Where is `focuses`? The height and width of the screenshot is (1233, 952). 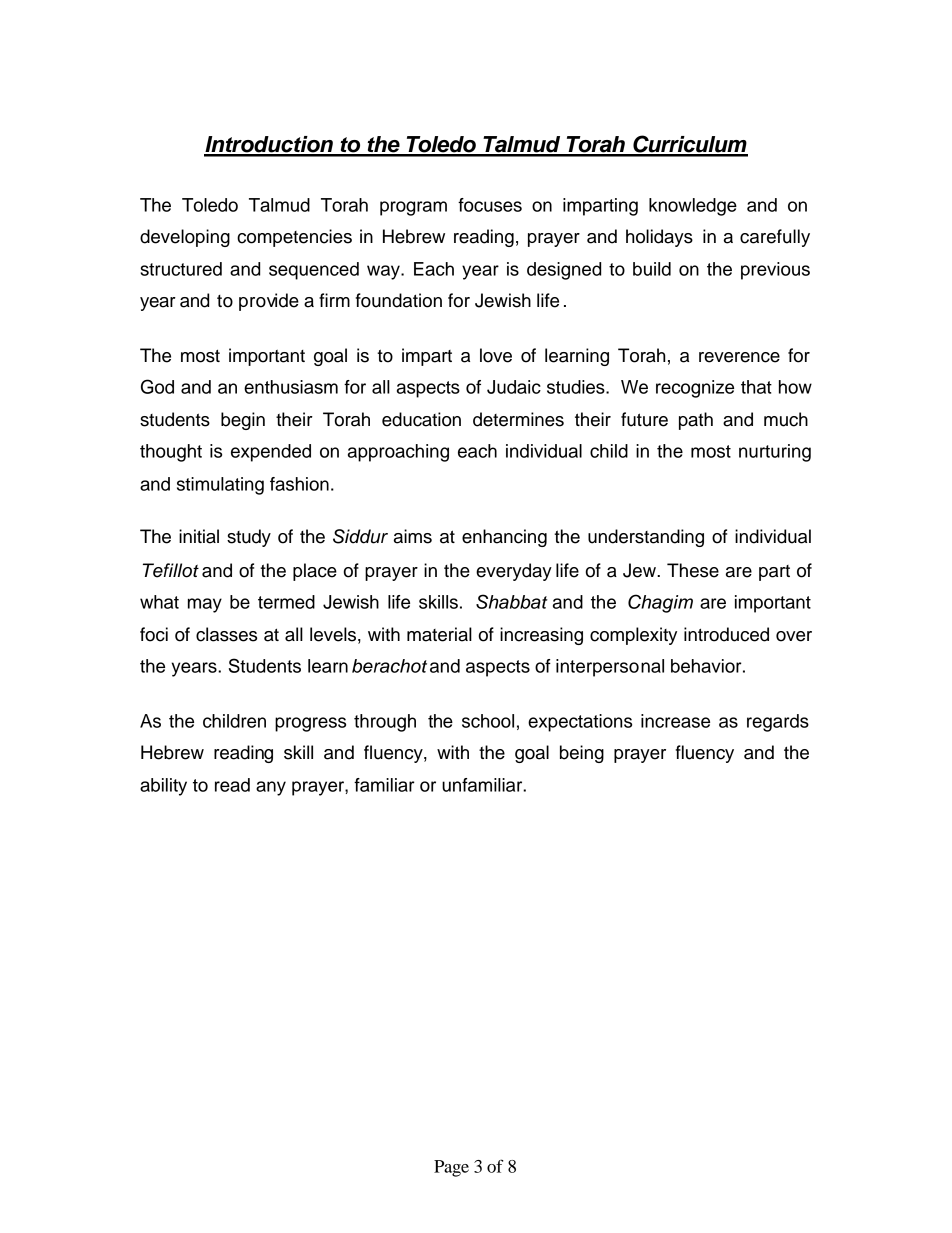
focuses is located at coordinates (490, 205).
